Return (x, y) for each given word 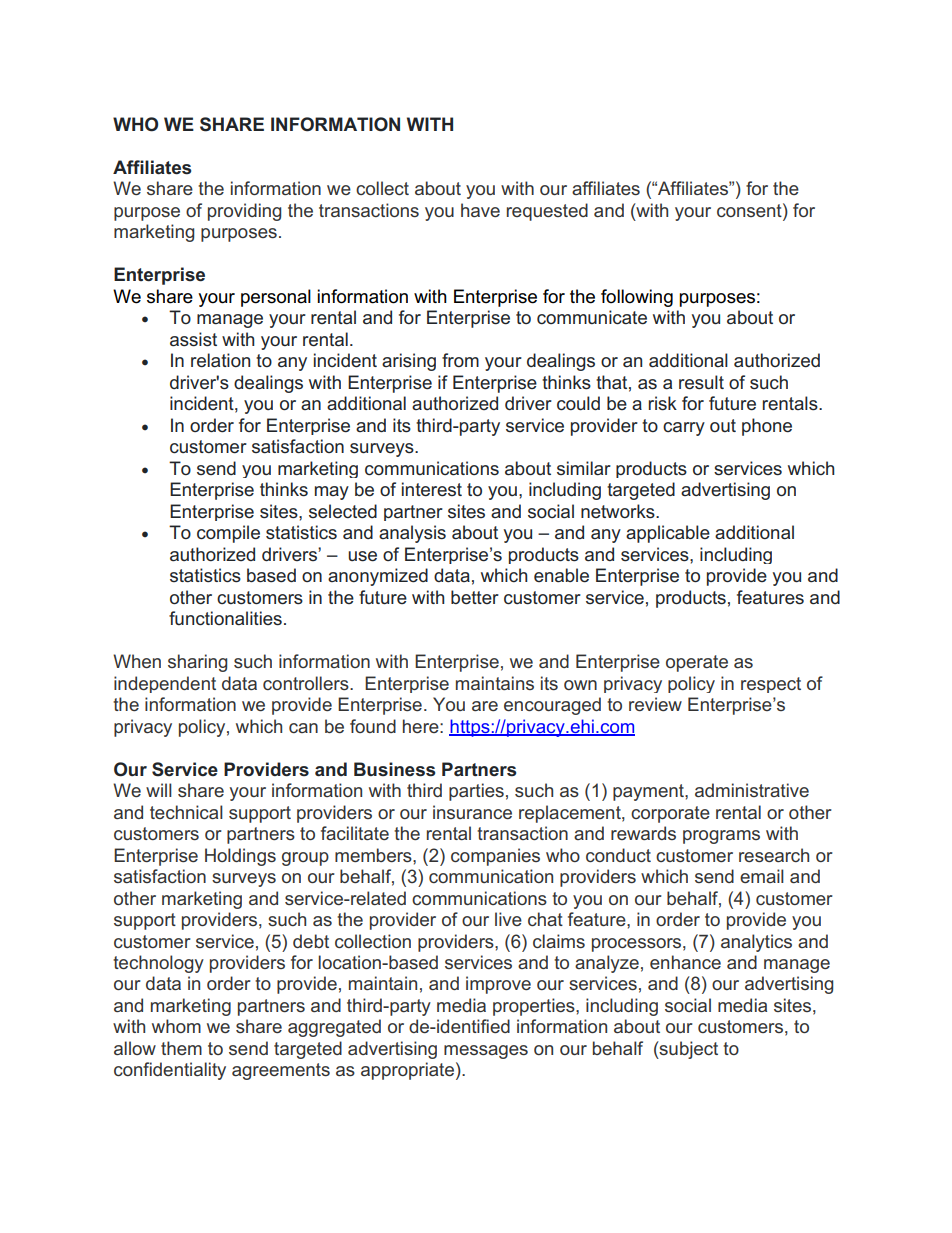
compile (228, 534)
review (655, 704)
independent (165, 684)
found (373, 726)
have (480, 210)
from (460, 360)
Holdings (240, 857)
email (762, 876)
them (181, 1048)
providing (244, 212)
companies (495, 857)
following (637, 298)
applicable (668, 534)
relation (220, 360)
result (701, 382)
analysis (412, 534)
